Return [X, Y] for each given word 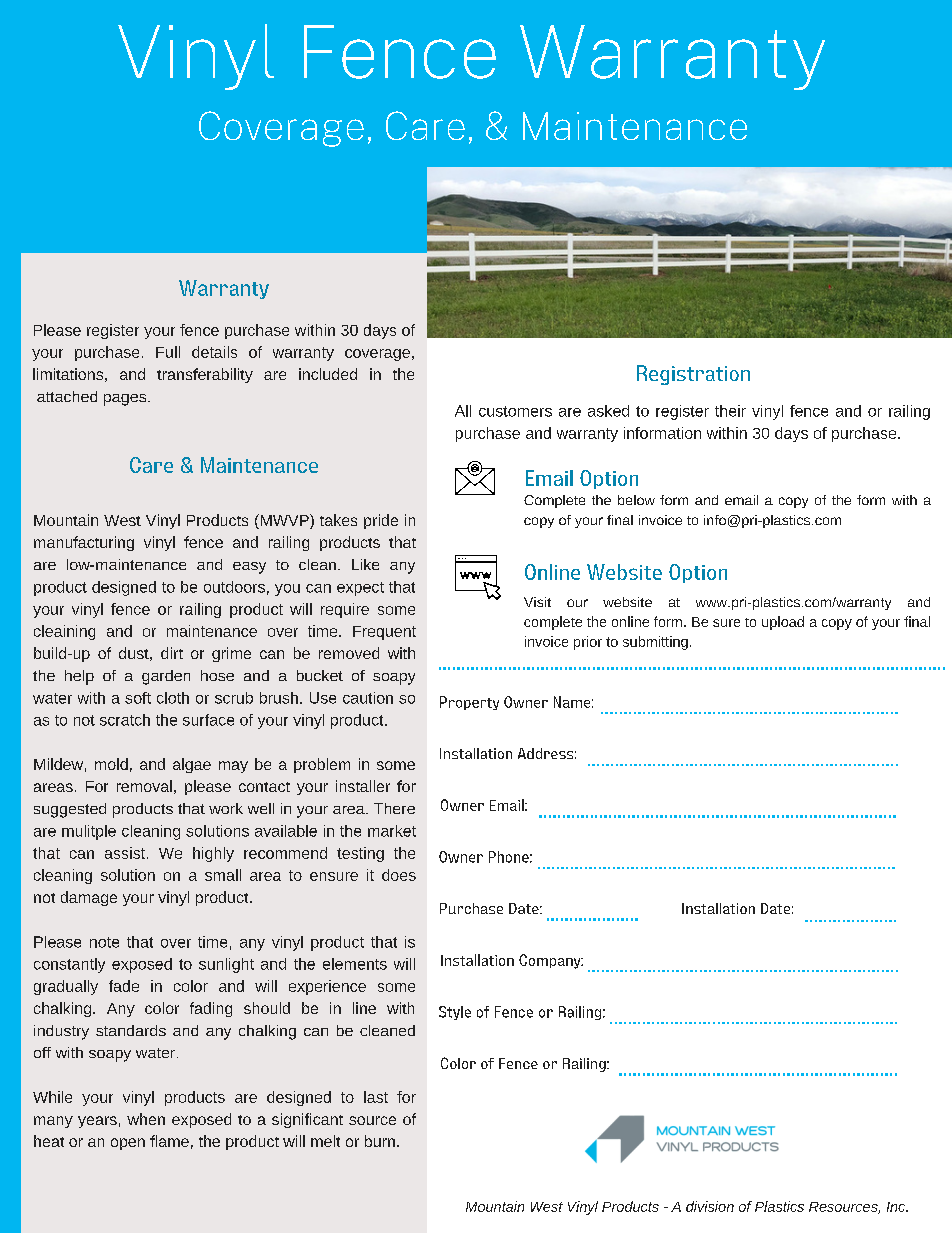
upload [783, 623]
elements [355, 964]
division [710, 1206]
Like [365, 564]
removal [144, 786]
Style [455, 1013]
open [128, 1144]
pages [126, 400]
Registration [693, 375]
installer [363, 786]
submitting [655, 643]
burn [380, 1141]
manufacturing [84, 543]
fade [124, 986]
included [328, 374]
